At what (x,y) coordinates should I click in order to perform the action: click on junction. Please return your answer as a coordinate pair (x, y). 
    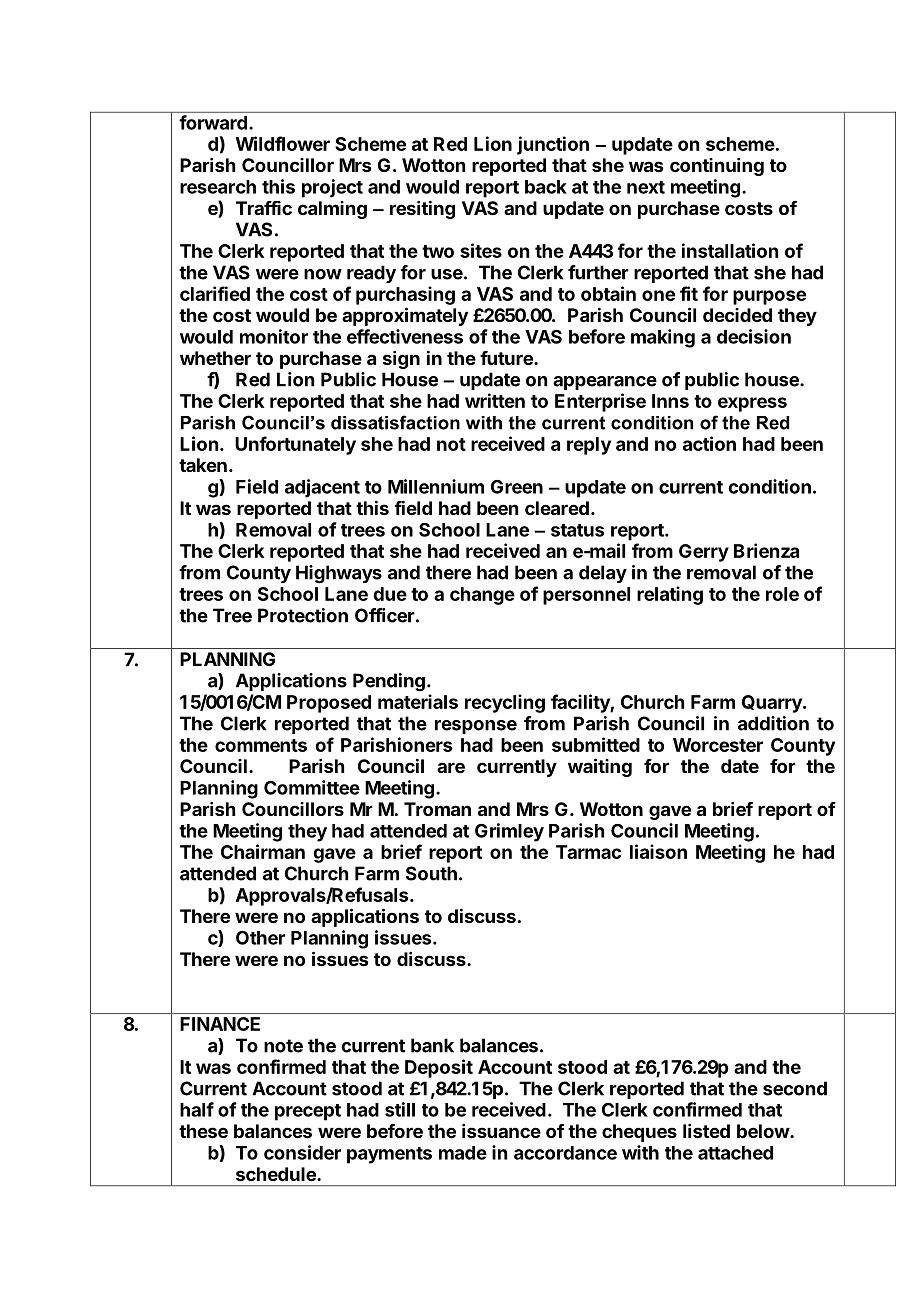
    Looking at the image, I should click on (553, 145).
